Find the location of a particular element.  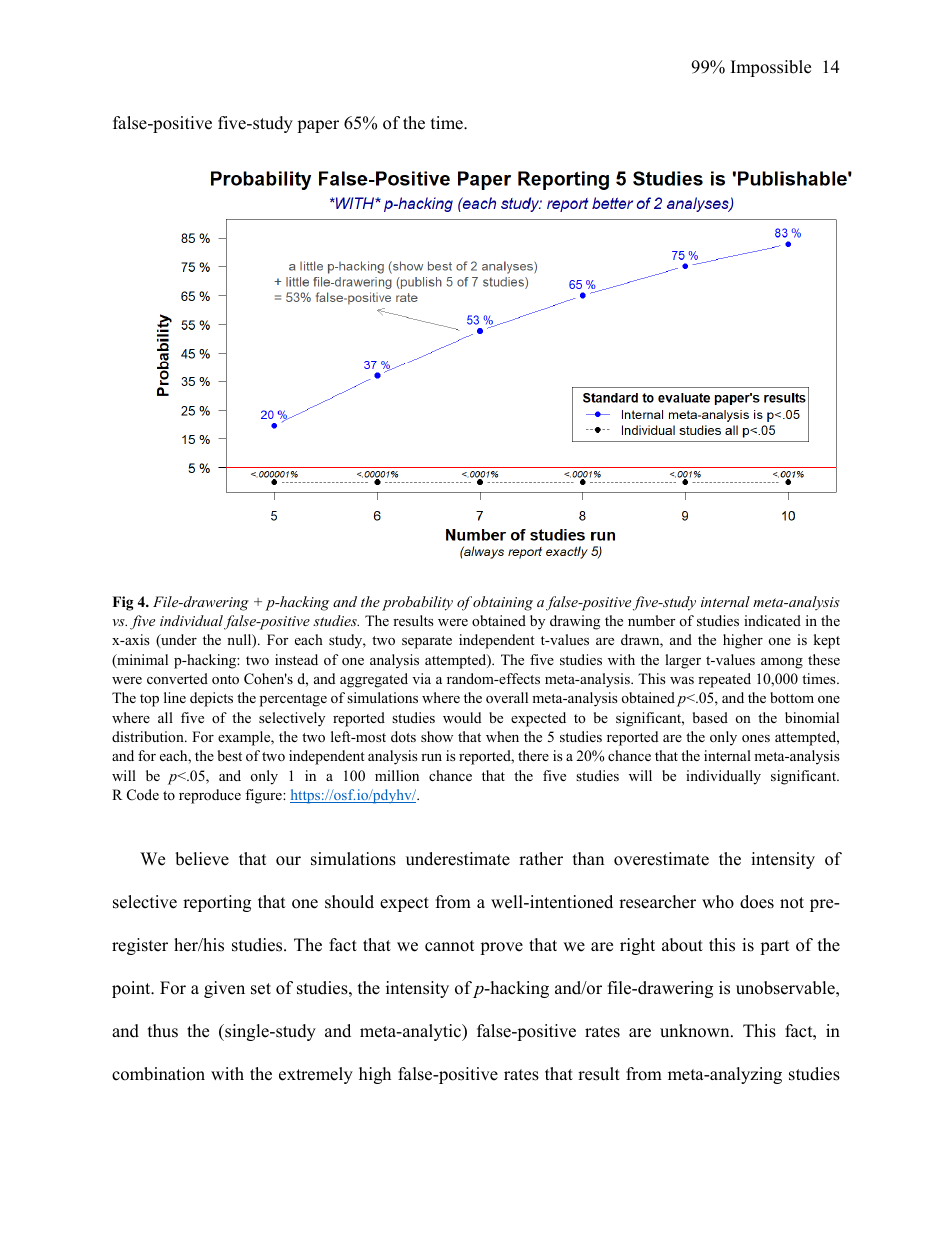

best is located at coordinates (230, 755).
